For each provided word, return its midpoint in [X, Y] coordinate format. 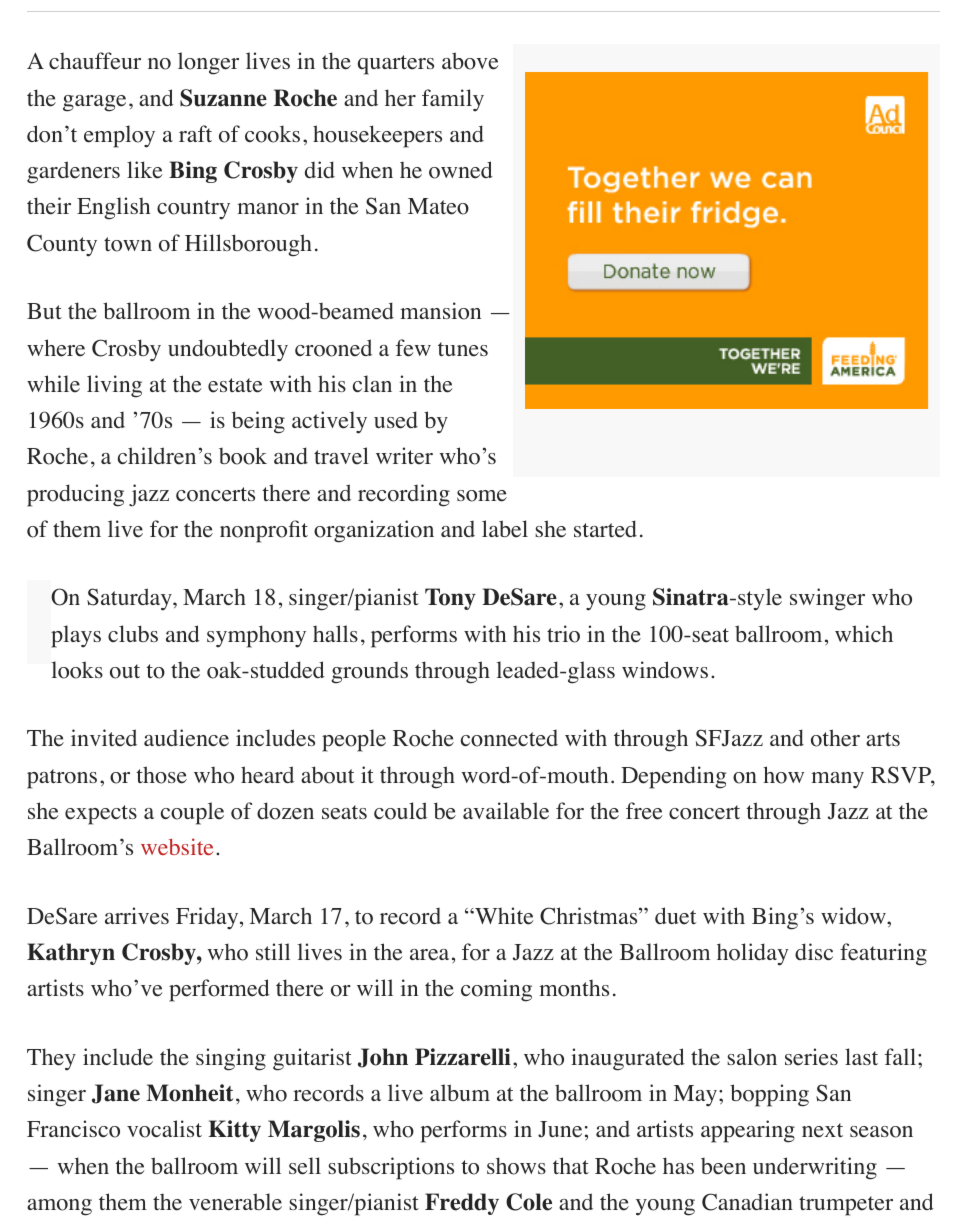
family [453, 100]
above [470, 61]
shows [516, 1166]
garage [94, 103]
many [837, 780]
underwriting [815, 1168]
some [482, 496]
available [506, 811]
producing [75, 495]
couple [192, 813]
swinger [827, 599]
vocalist [164, 1129]
